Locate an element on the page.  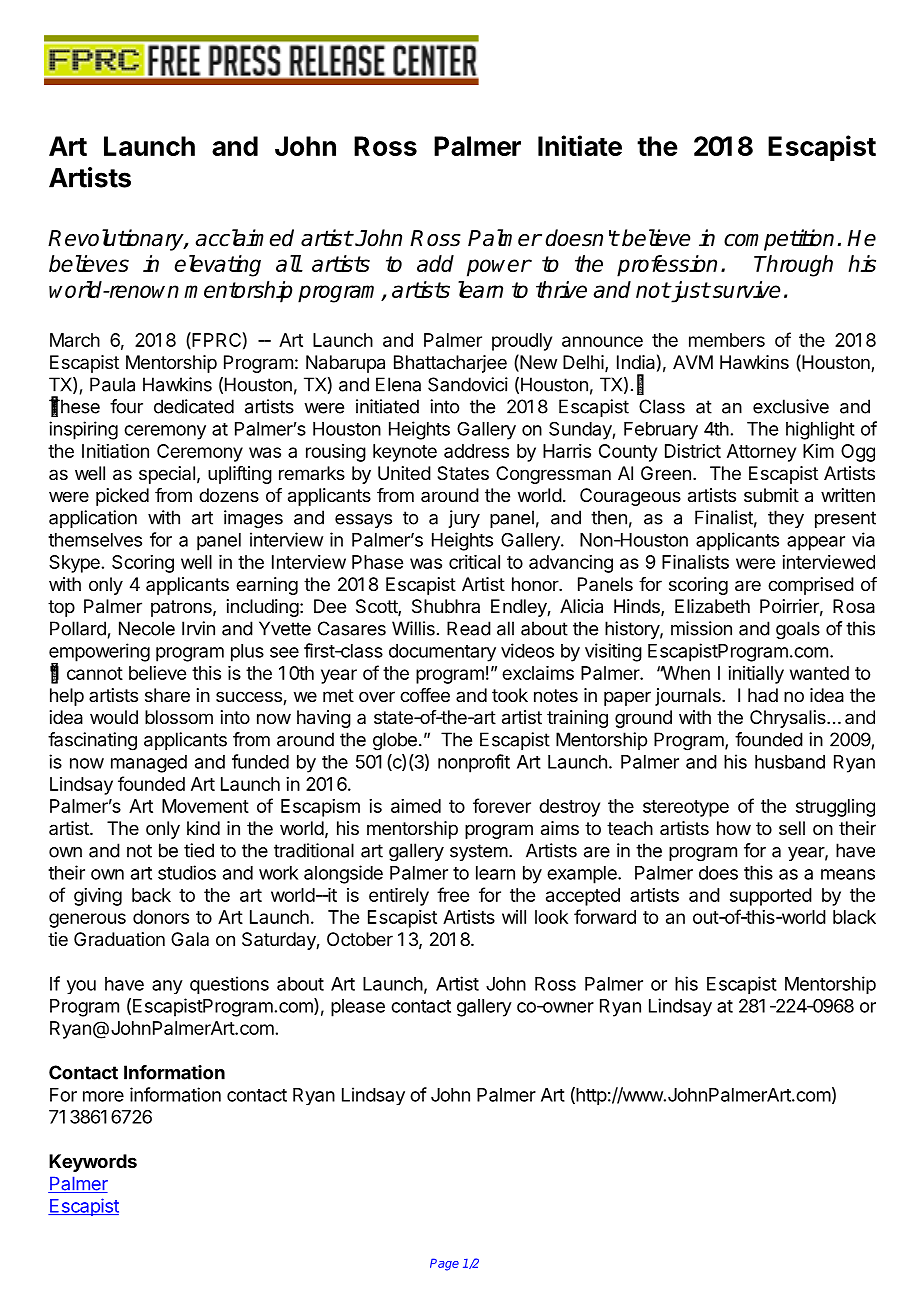
free is located at coordinates (453, 894).
